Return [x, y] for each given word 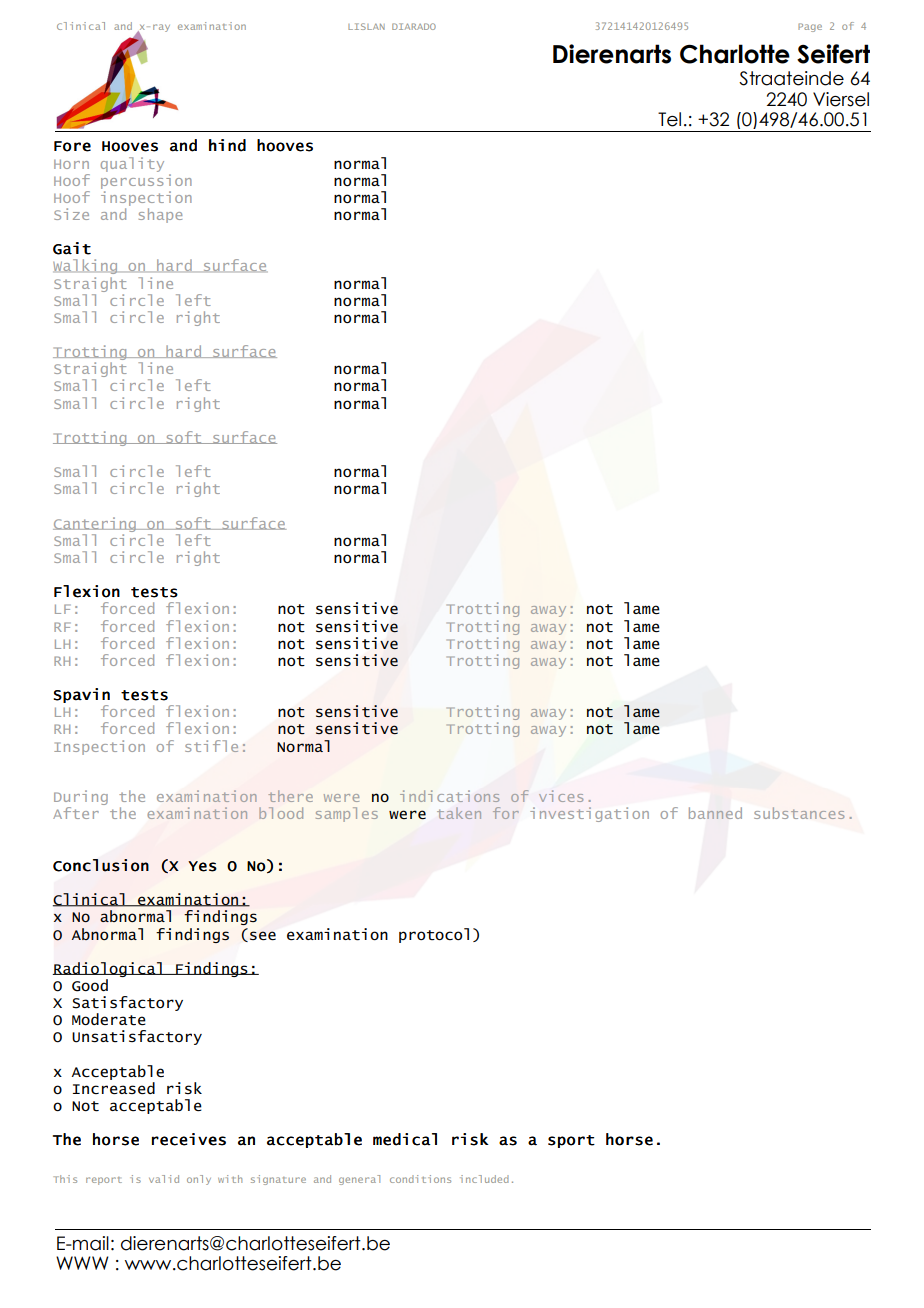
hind [227, 145]
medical [405, 1139]
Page [810, 27]
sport [571, 1141]
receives [189, 1139]
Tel [669, 119]
